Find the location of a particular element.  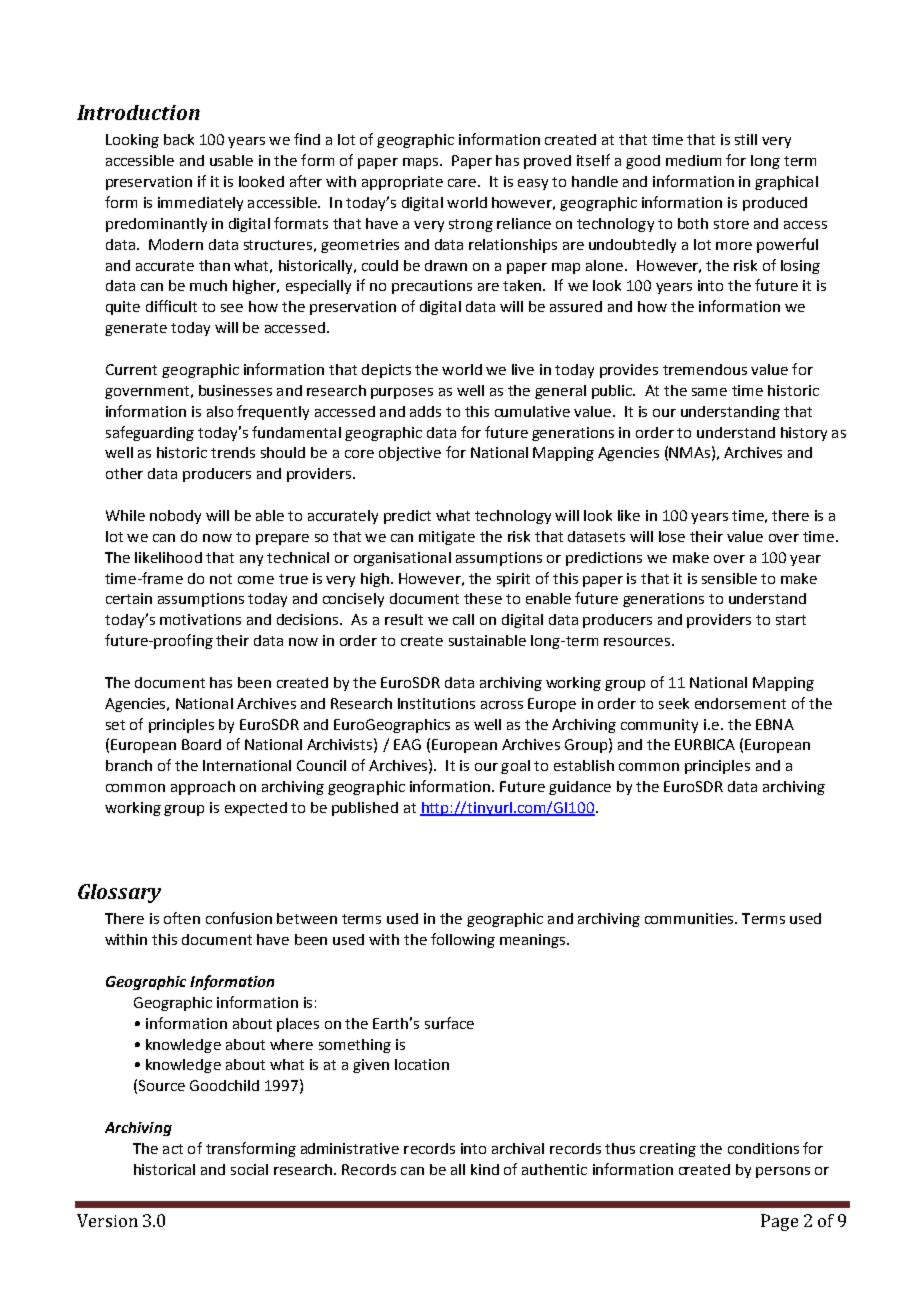

still is located at coordinates (746, 139).
